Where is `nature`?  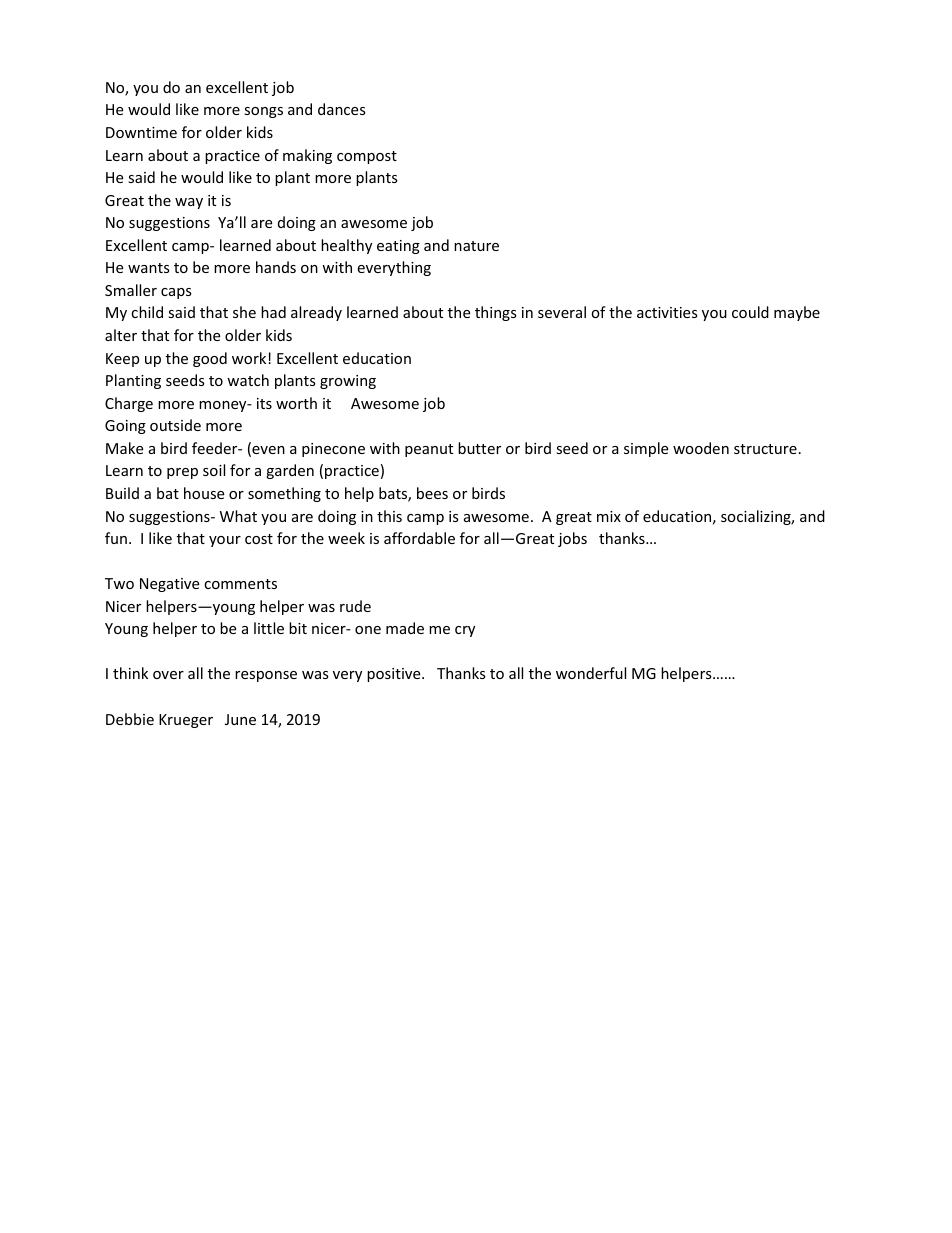 nature is located at coordinates (476, 246).
